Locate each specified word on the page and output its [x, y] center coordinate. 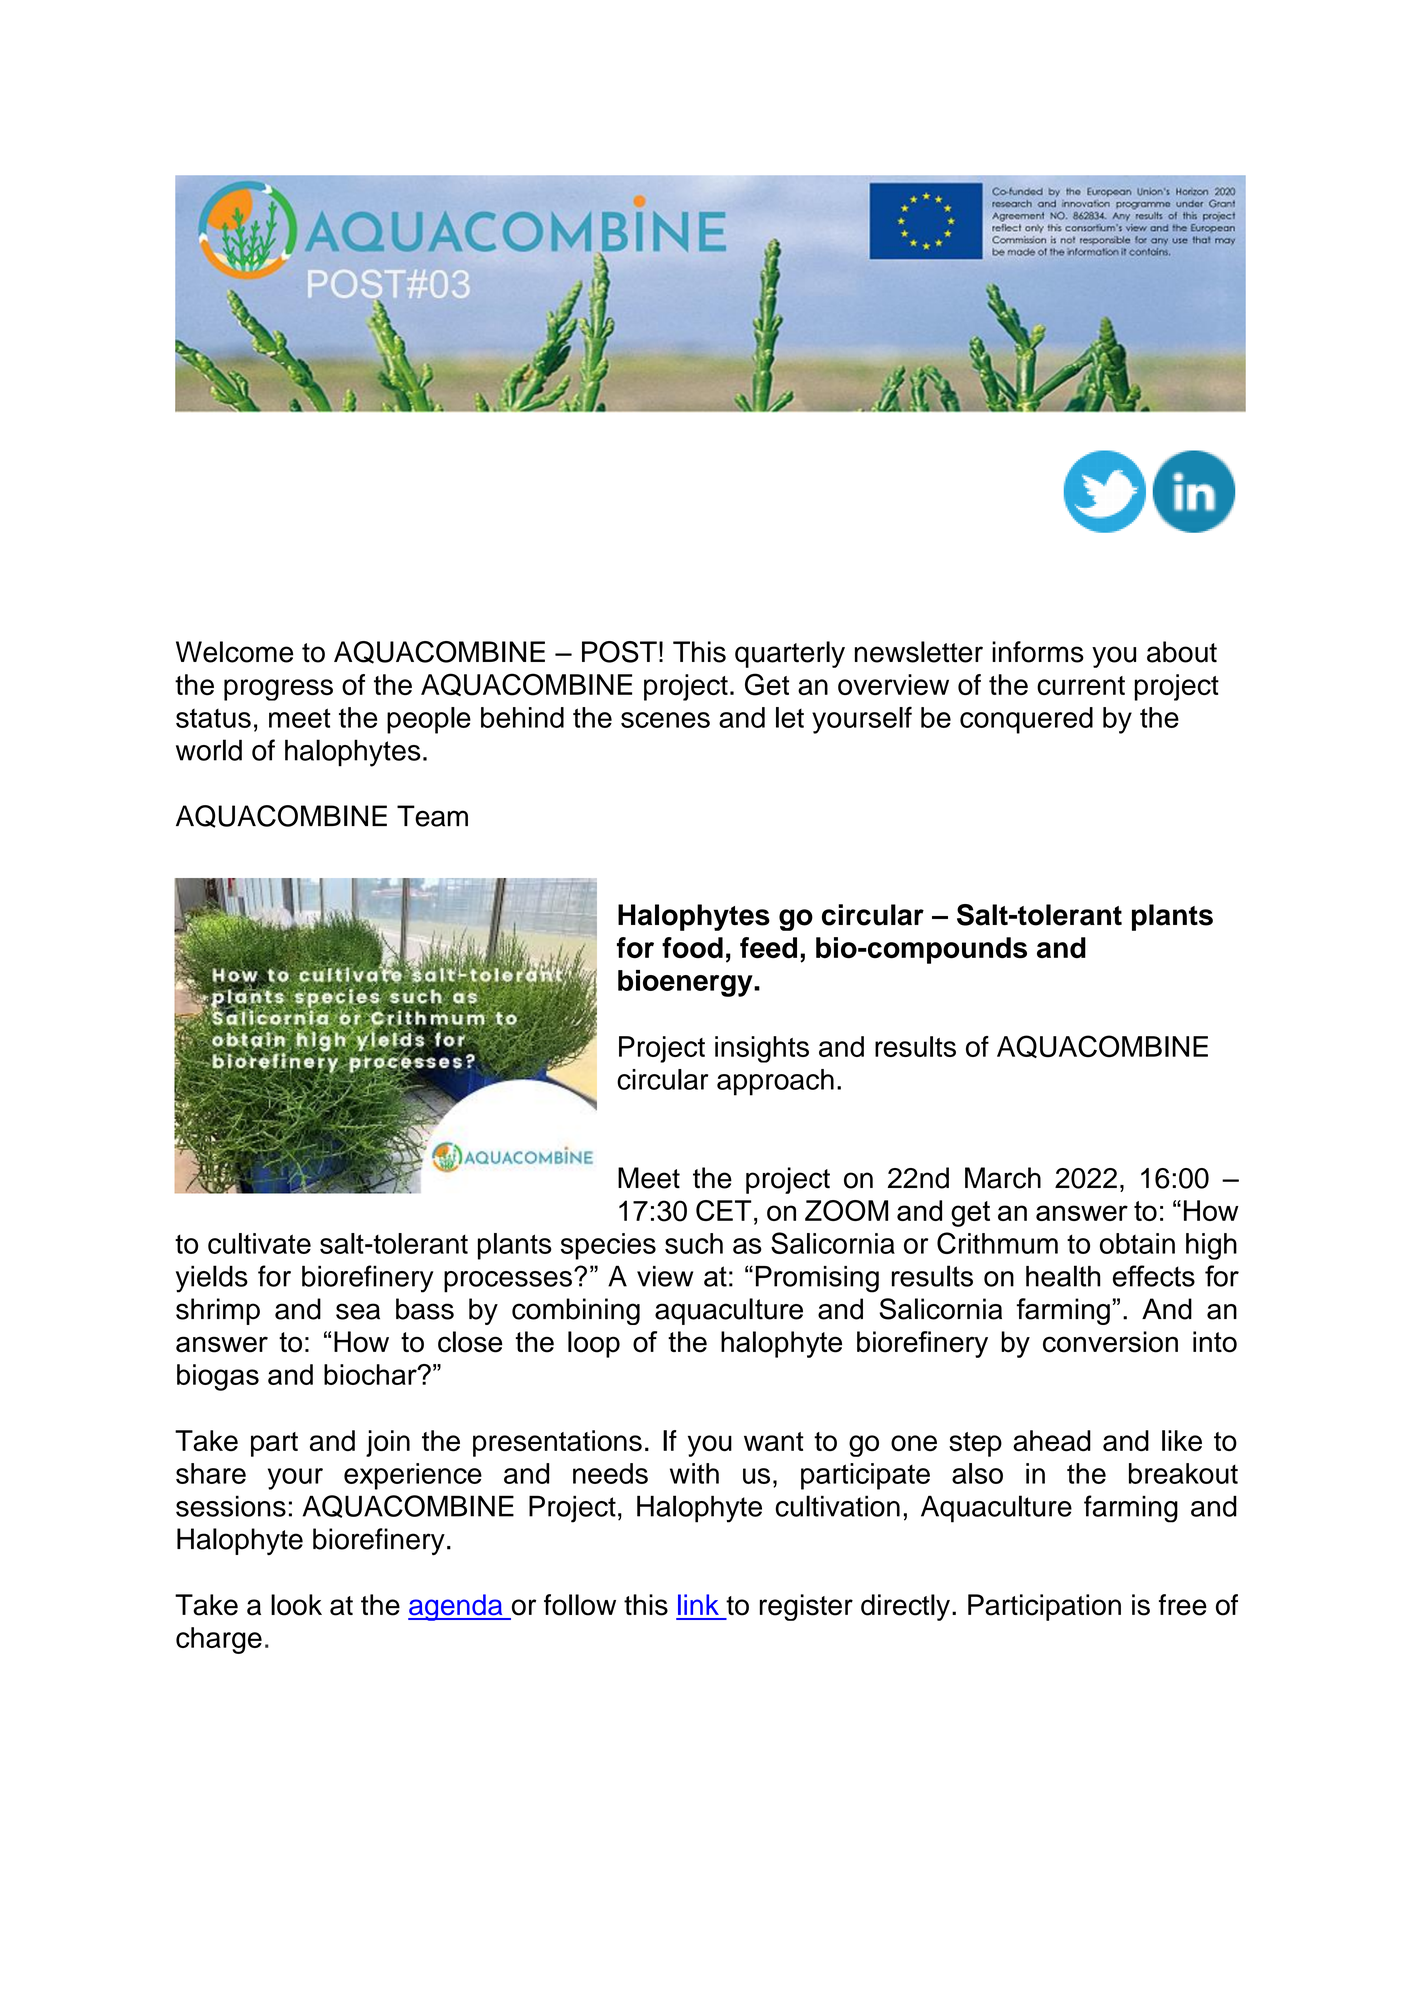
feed [768, 948]
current [1081, 686]
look [296, 1605]
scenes [665, 720]
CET [724, 1210]
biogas [218, 1377]
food [692, 948]
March [1003, 1178]
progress [278, 690]
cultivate [259, 1243]
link [698, 1604]
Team [432, 816]
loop [594, 1344]
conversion [1110, 1342]
